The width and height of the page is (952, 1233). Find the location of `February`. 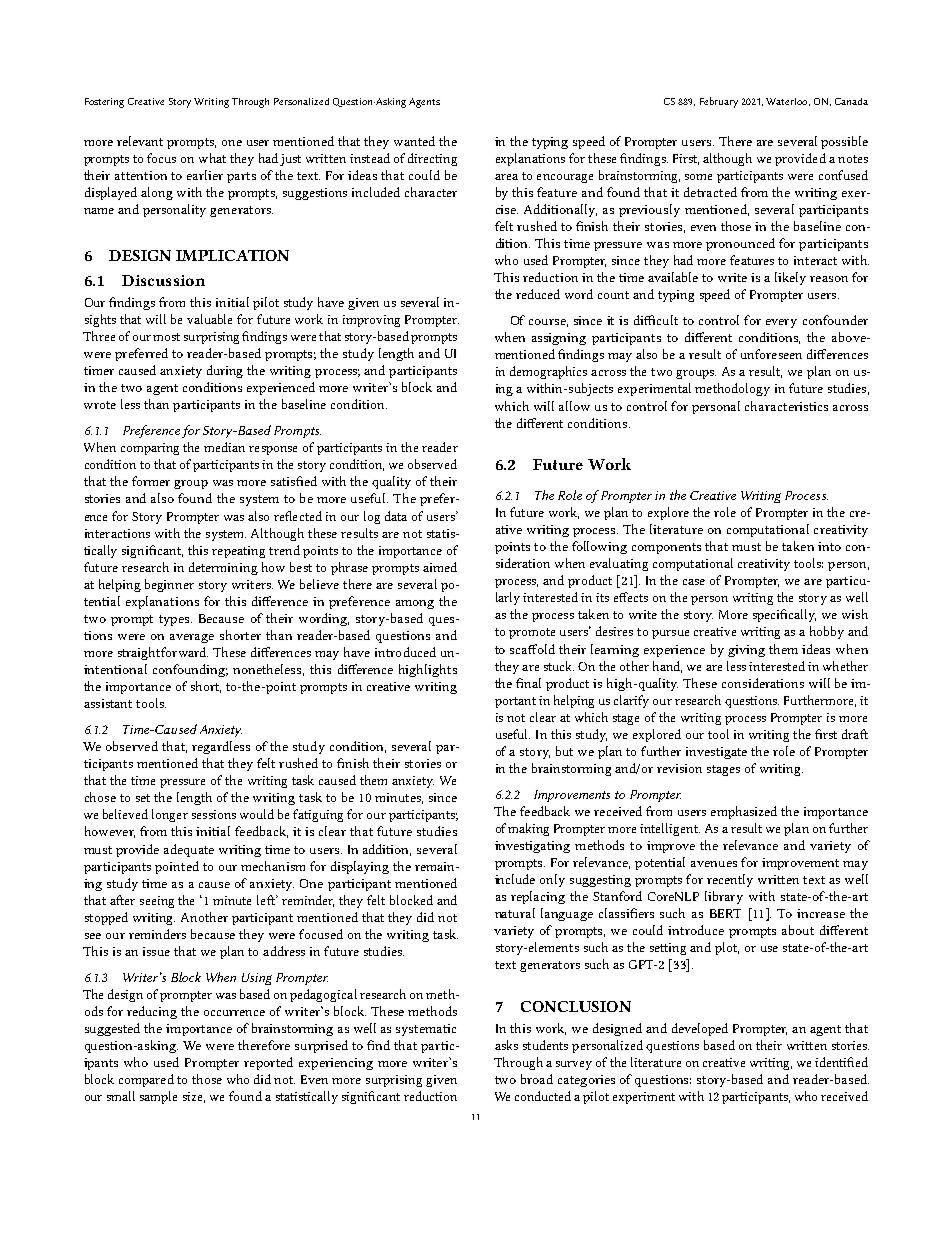

February is located at coordinates (719, 102).
